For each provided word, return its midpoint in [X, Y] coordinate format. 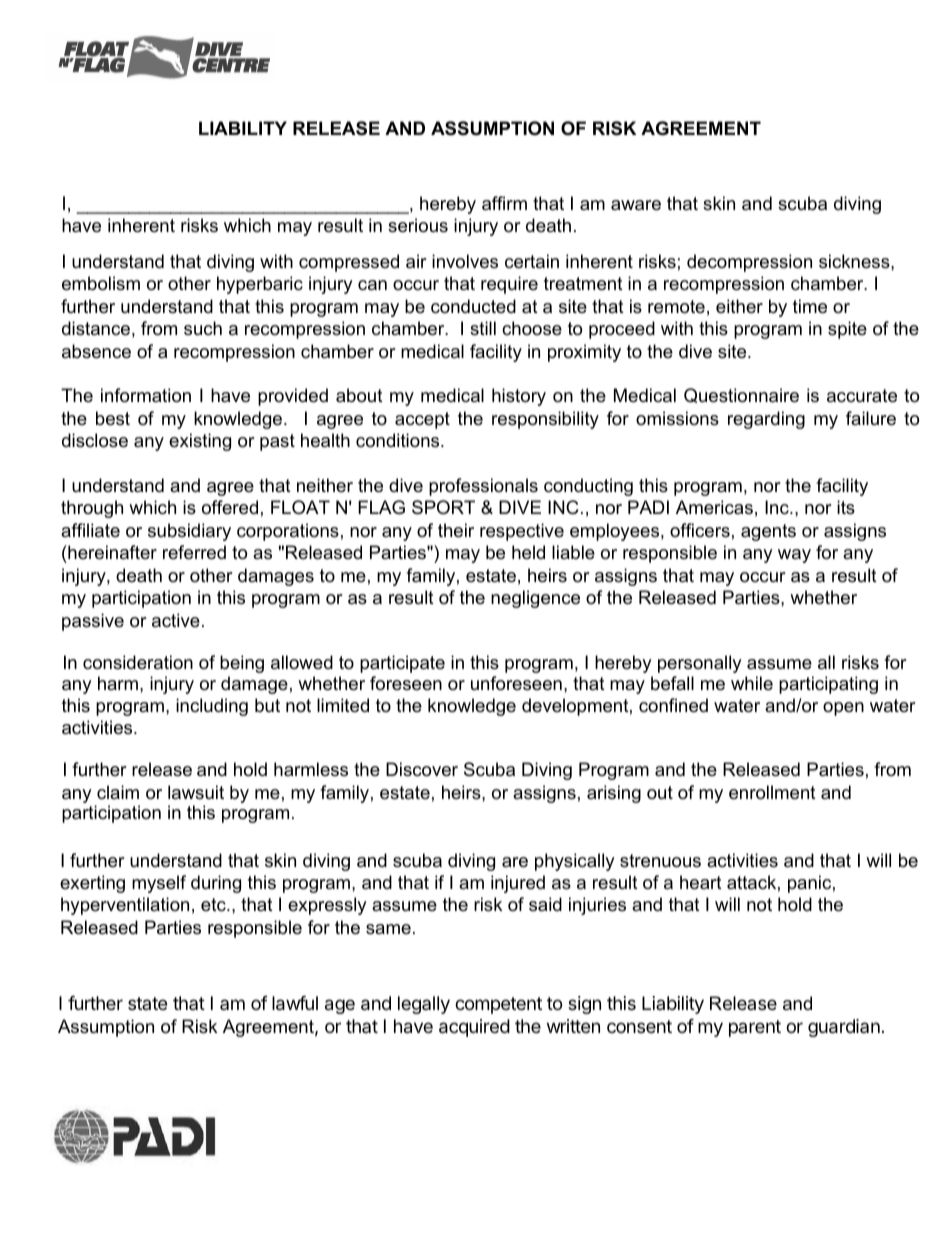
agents [768, 532]
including [212, 707]
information [146, 395]
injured [518, 884]
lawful [295, 1003]
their [456, 530]
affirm [504, 203]
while [752, 683]
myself [159, 884]
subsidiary [189, 532]
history [519, 397]
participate [402, 664]
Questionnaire [741, 395]
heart [701, 882]
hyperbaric [260, 285]
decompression [749, 263]
